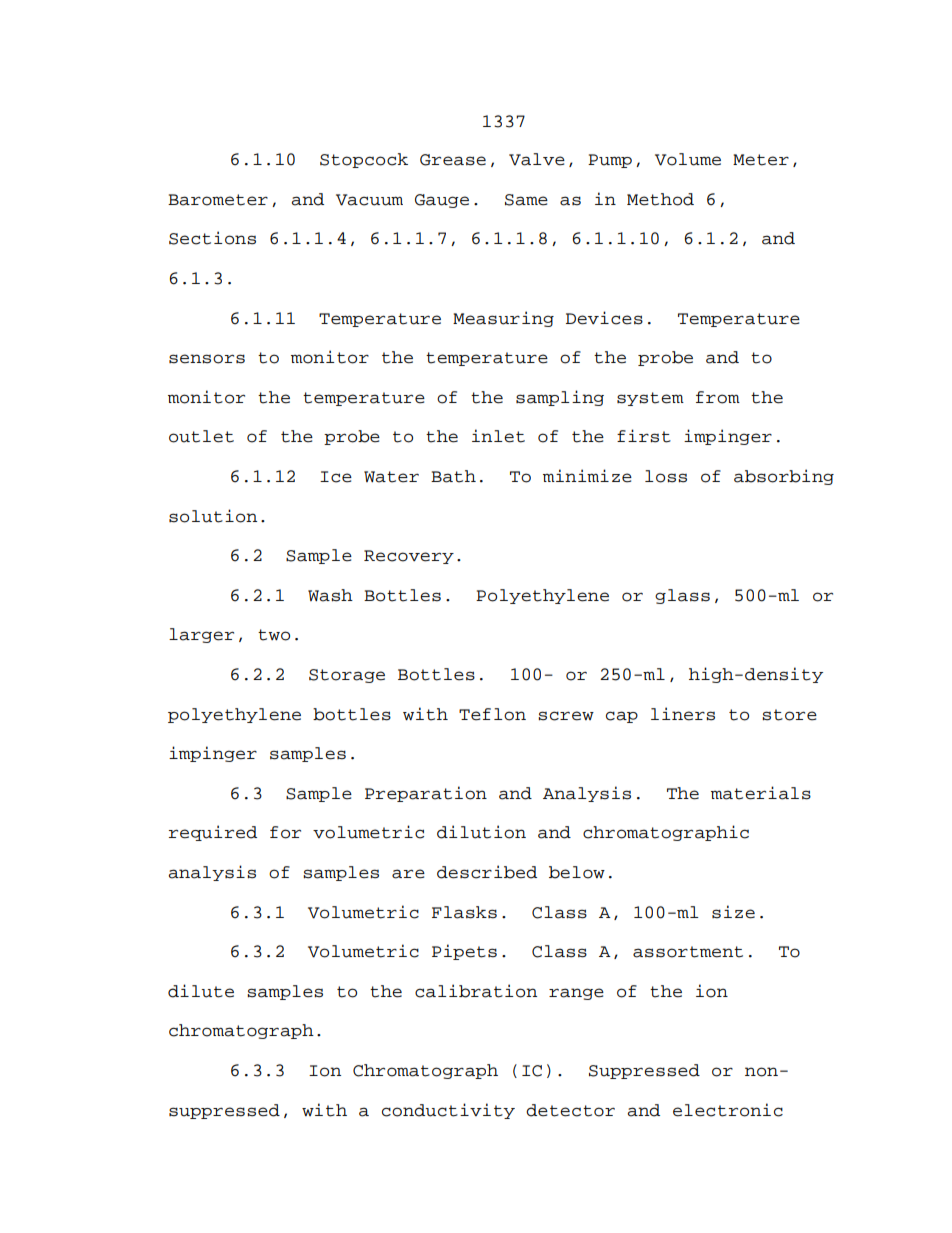  I want to click on inlet, so click(498, 436).
